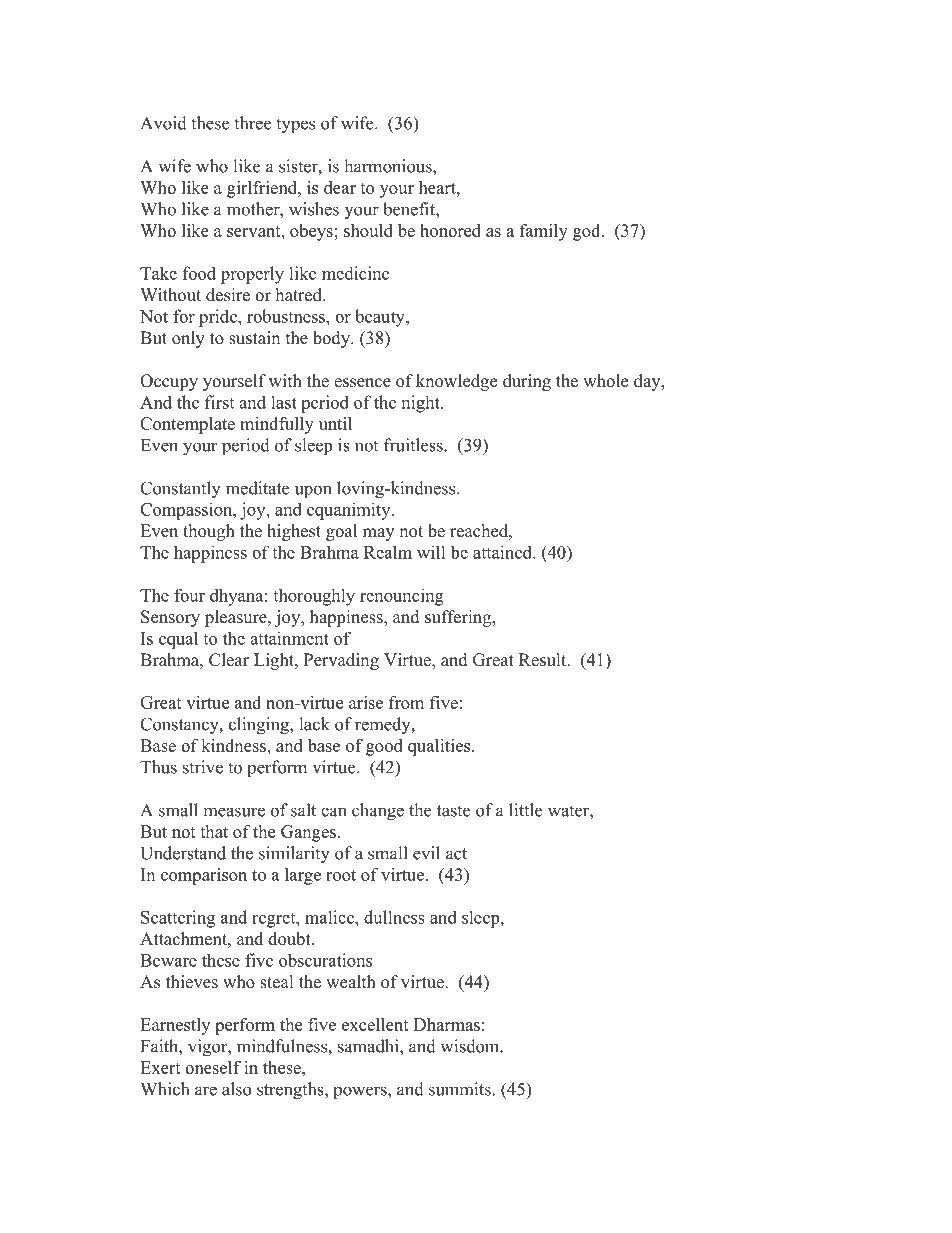 This document has height=1233, width=952. I want to click on harmonious, so click(389, 166).
